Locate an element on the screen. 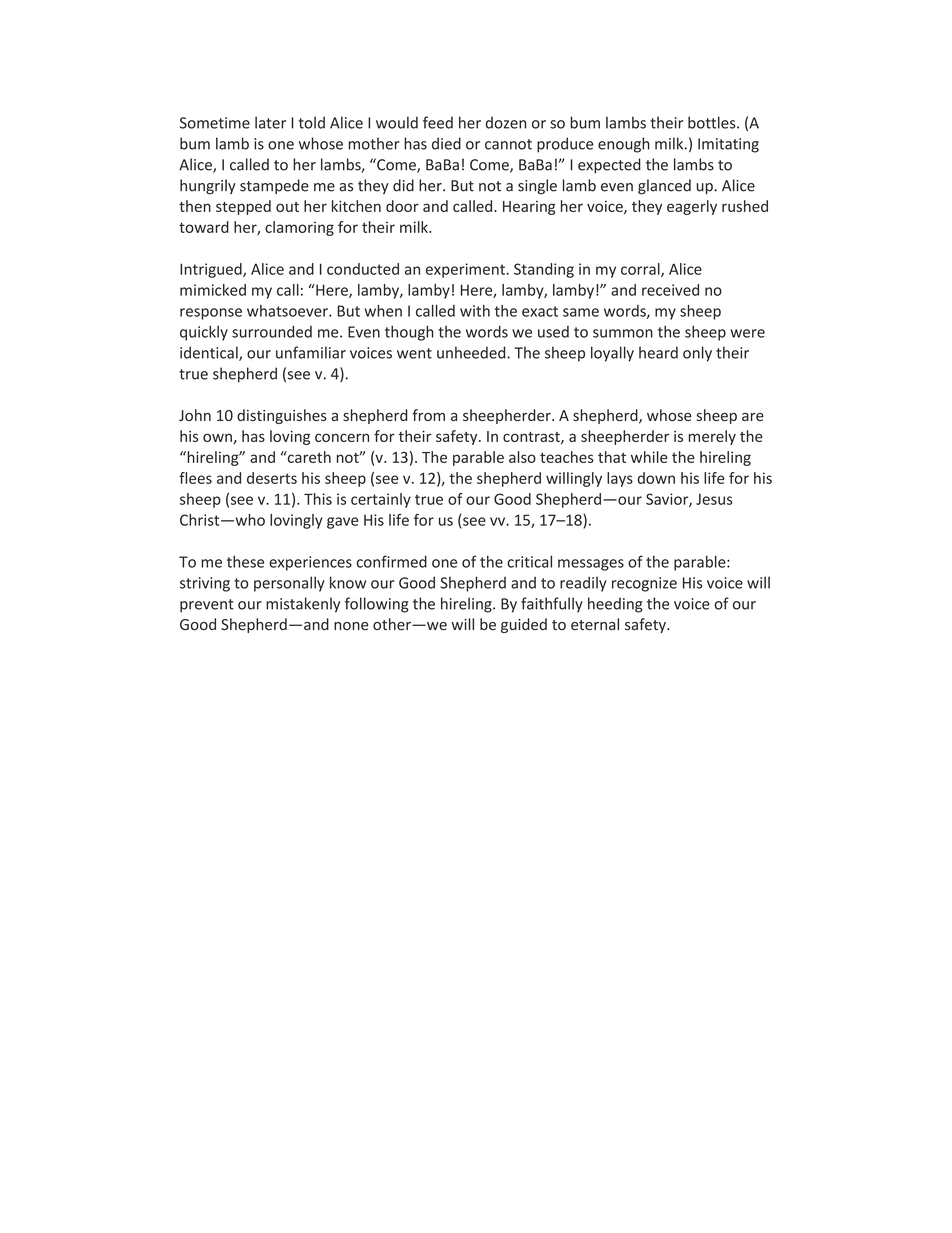  surrounded is located at coordinates (272, 332).
